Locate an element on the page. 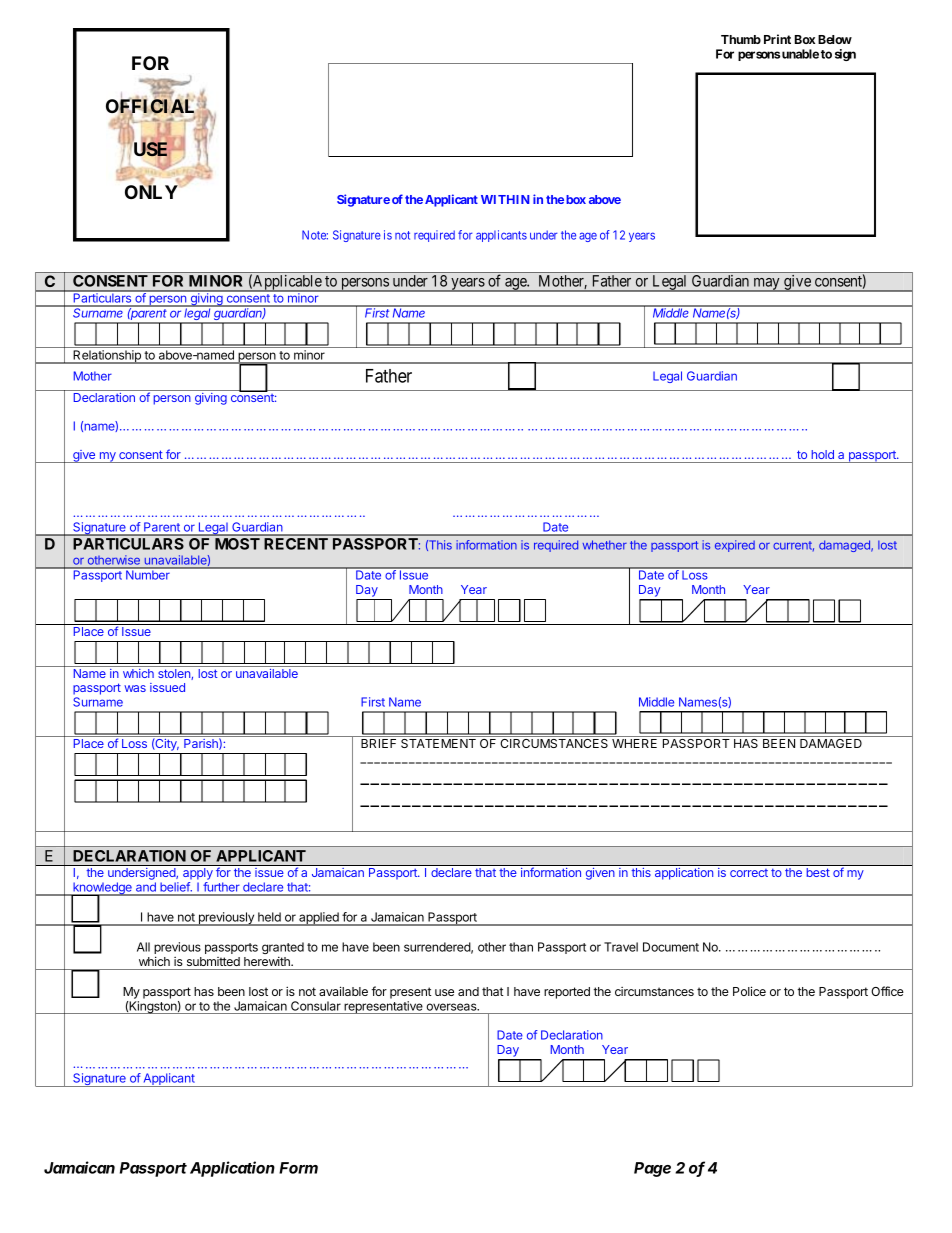 This image has width=952, height=1233. OFFICIAL is located at coordinates (152, 107).
